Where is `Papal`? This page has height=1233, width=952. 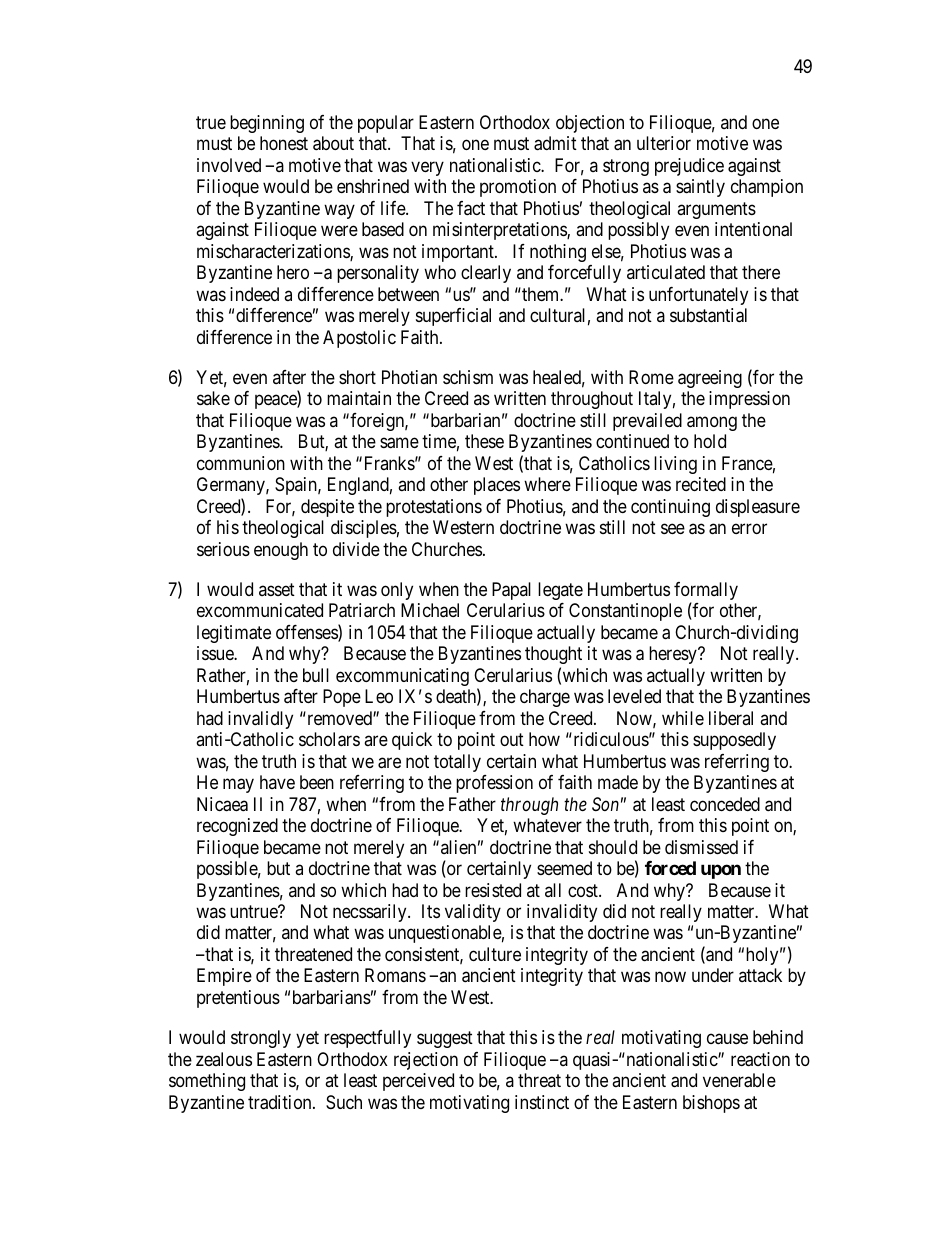 Papal is located at coordinates (511, 591).
